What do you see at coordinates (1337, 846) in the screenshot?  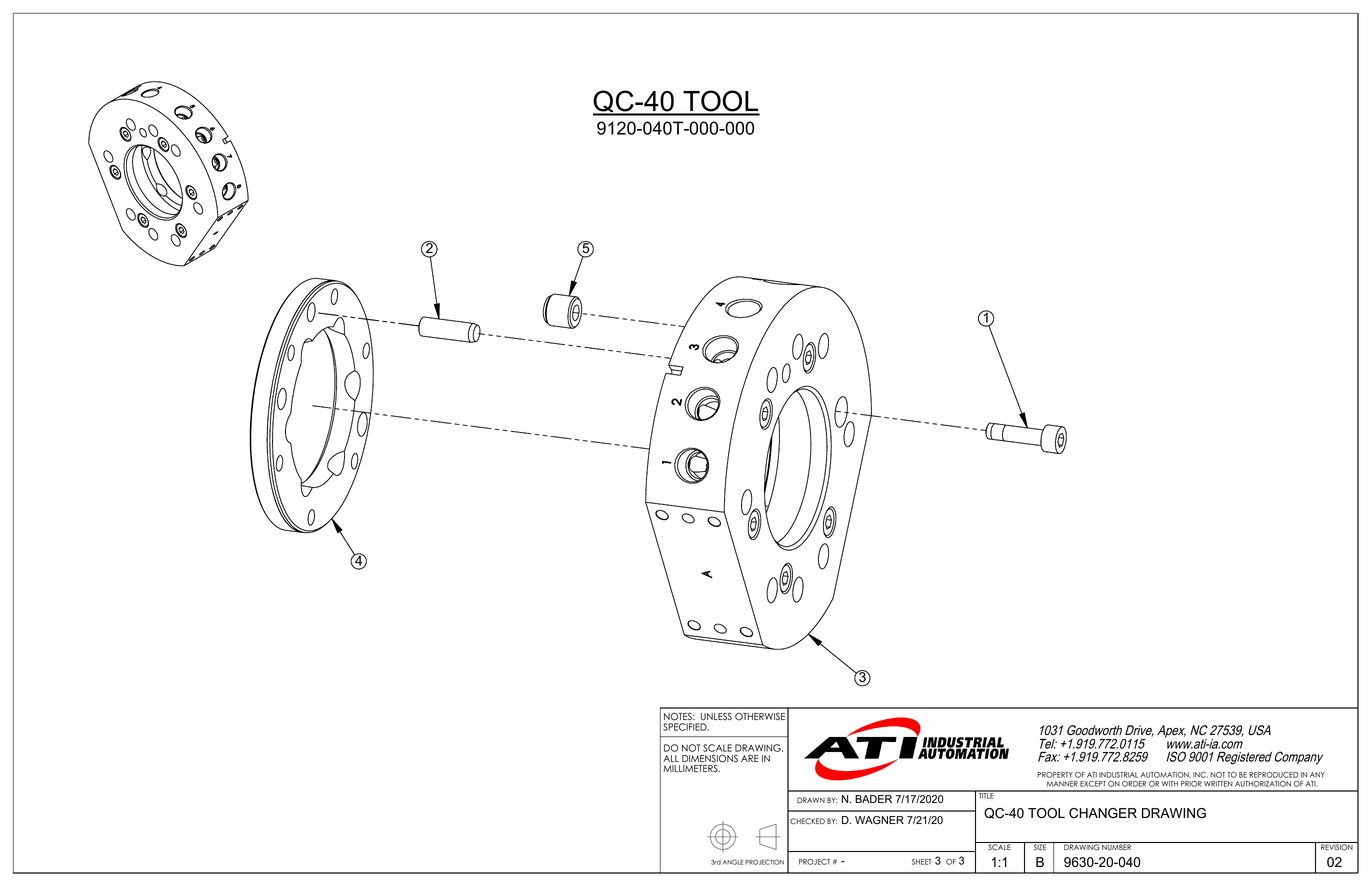 I see `REVISION` at bounding box center [1337, 846].
